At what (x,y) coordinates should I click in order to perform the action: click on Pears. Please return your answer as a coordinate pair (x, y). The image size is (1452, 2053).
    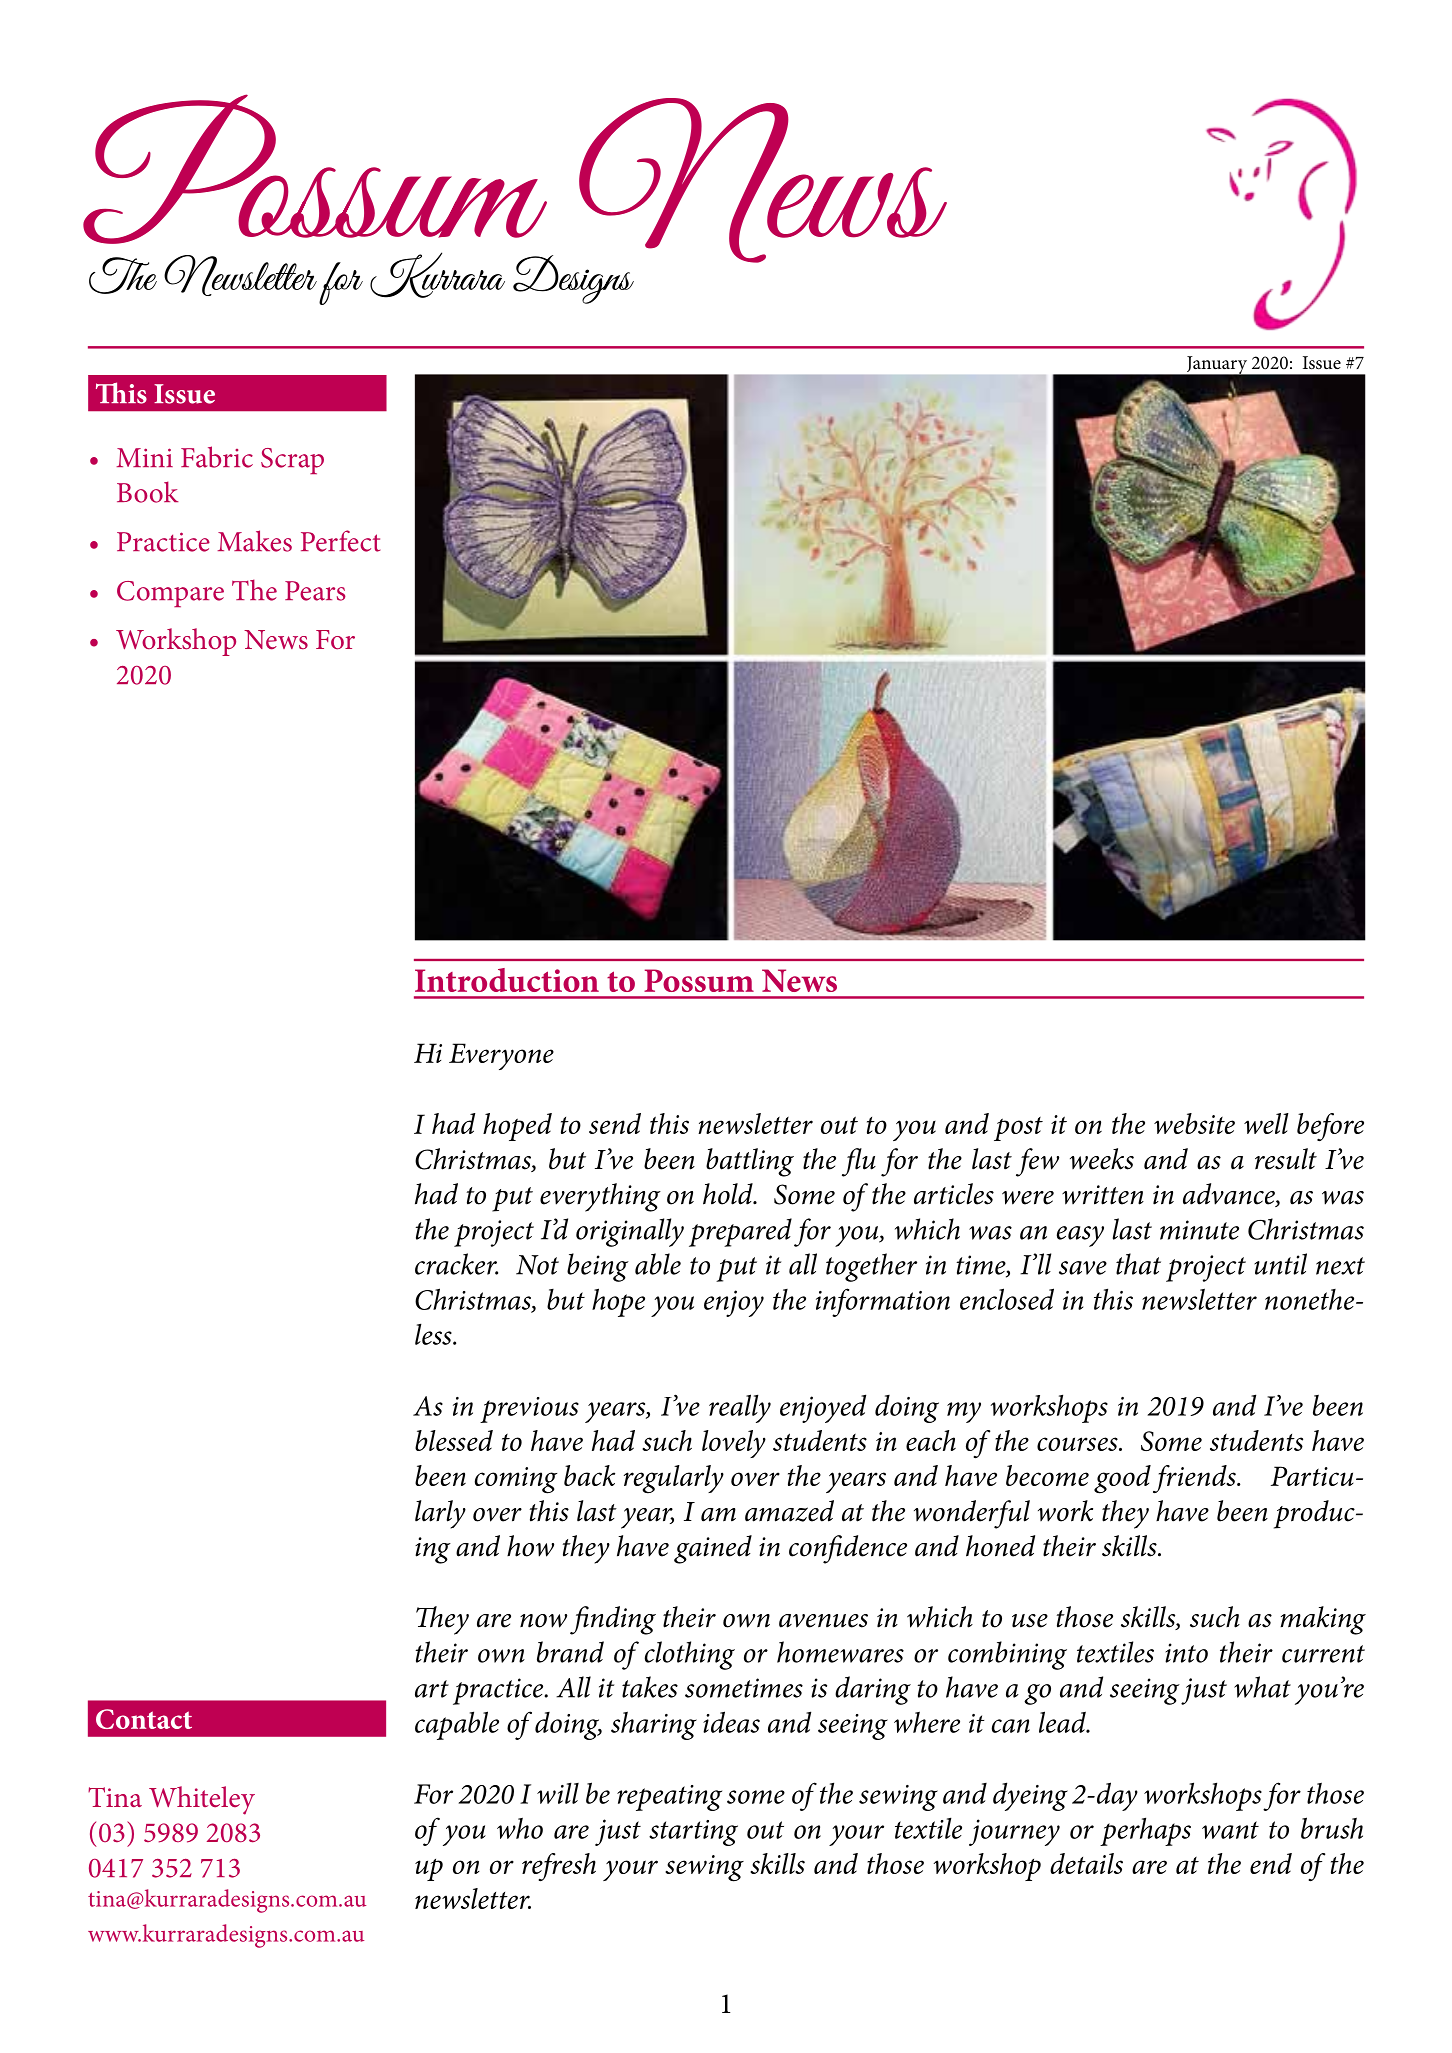
    Looking at the image, I should click on (315, 591).
